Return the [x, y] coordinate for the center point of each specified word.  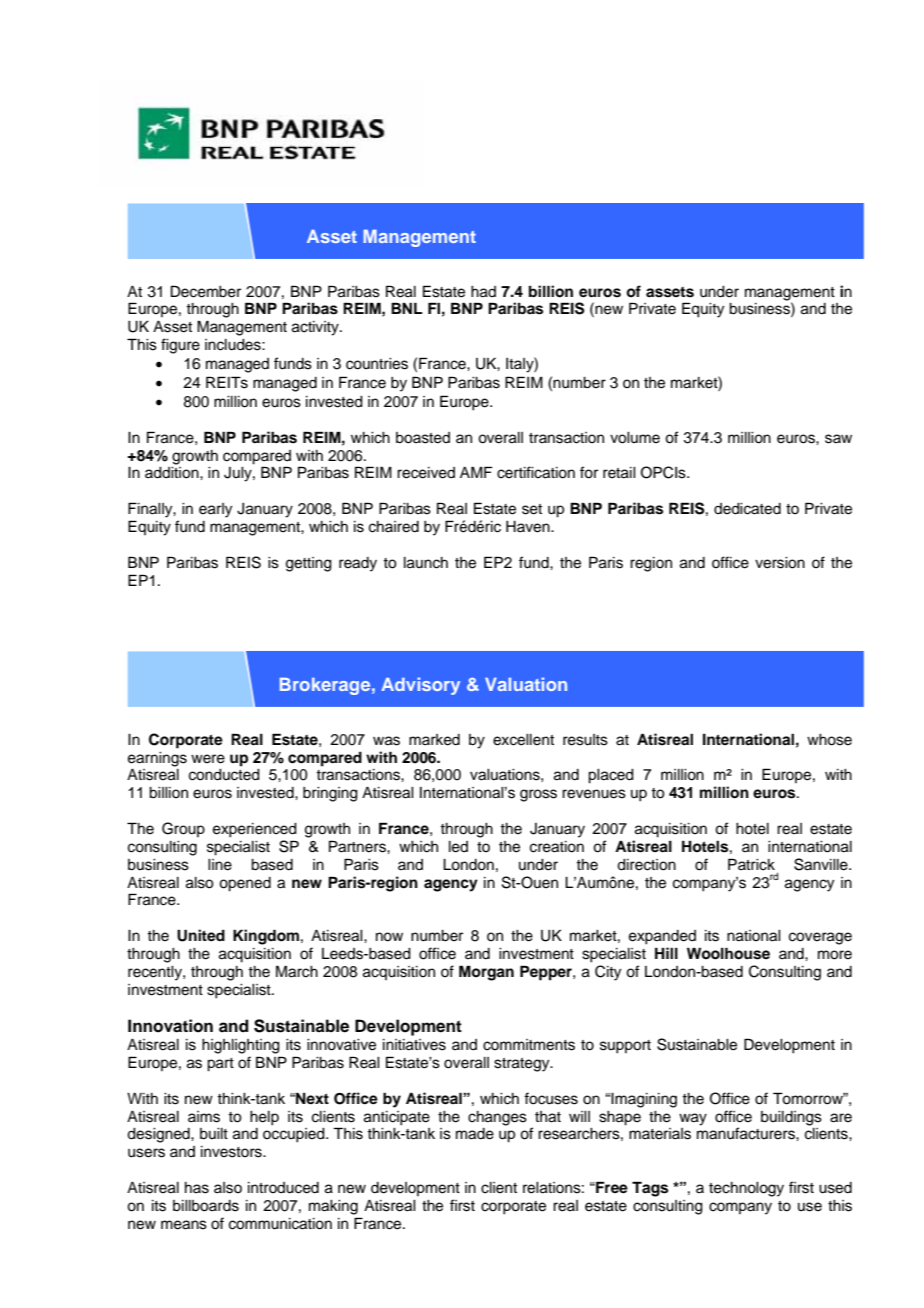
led [458, 847]
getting [309, 564]
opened [245, 884]
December [206, 291]
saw [838, 439]
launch [426, 563]
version [780, 563]
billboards [206, 1206]
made [475, 1134]
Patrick [751, 864]
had [483, 292]
